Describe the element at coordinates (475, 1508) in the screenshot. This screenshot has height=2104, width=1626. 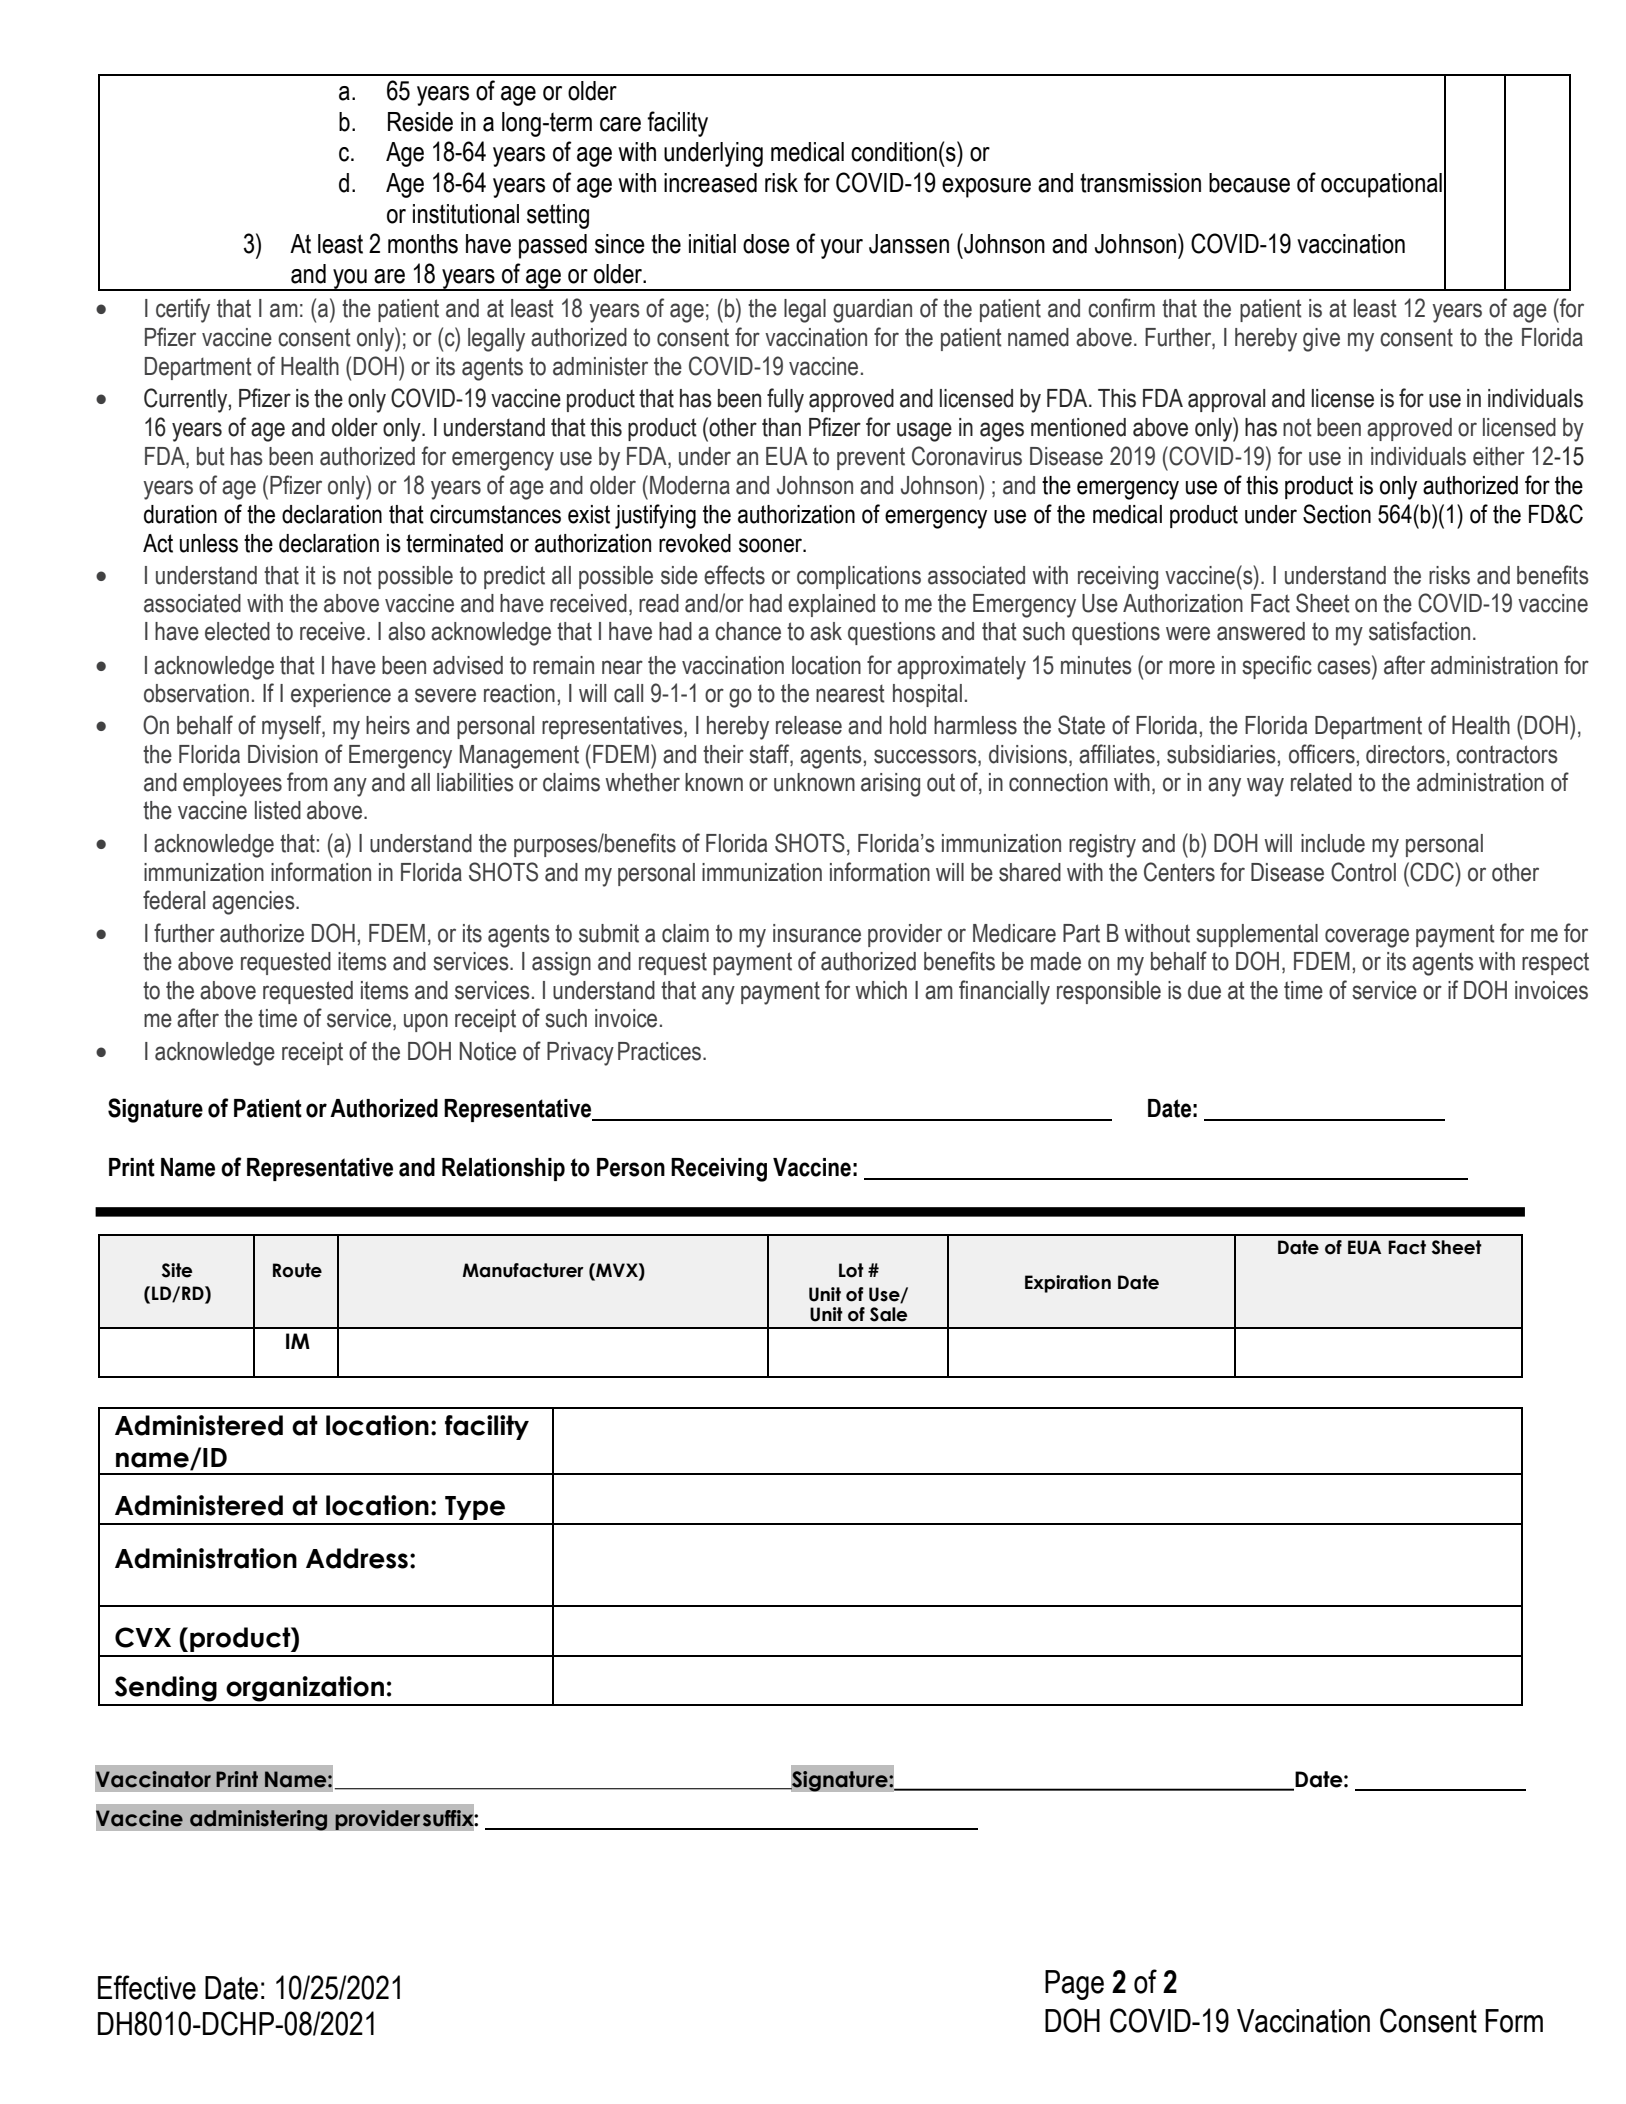
I see `Type` at that location.
